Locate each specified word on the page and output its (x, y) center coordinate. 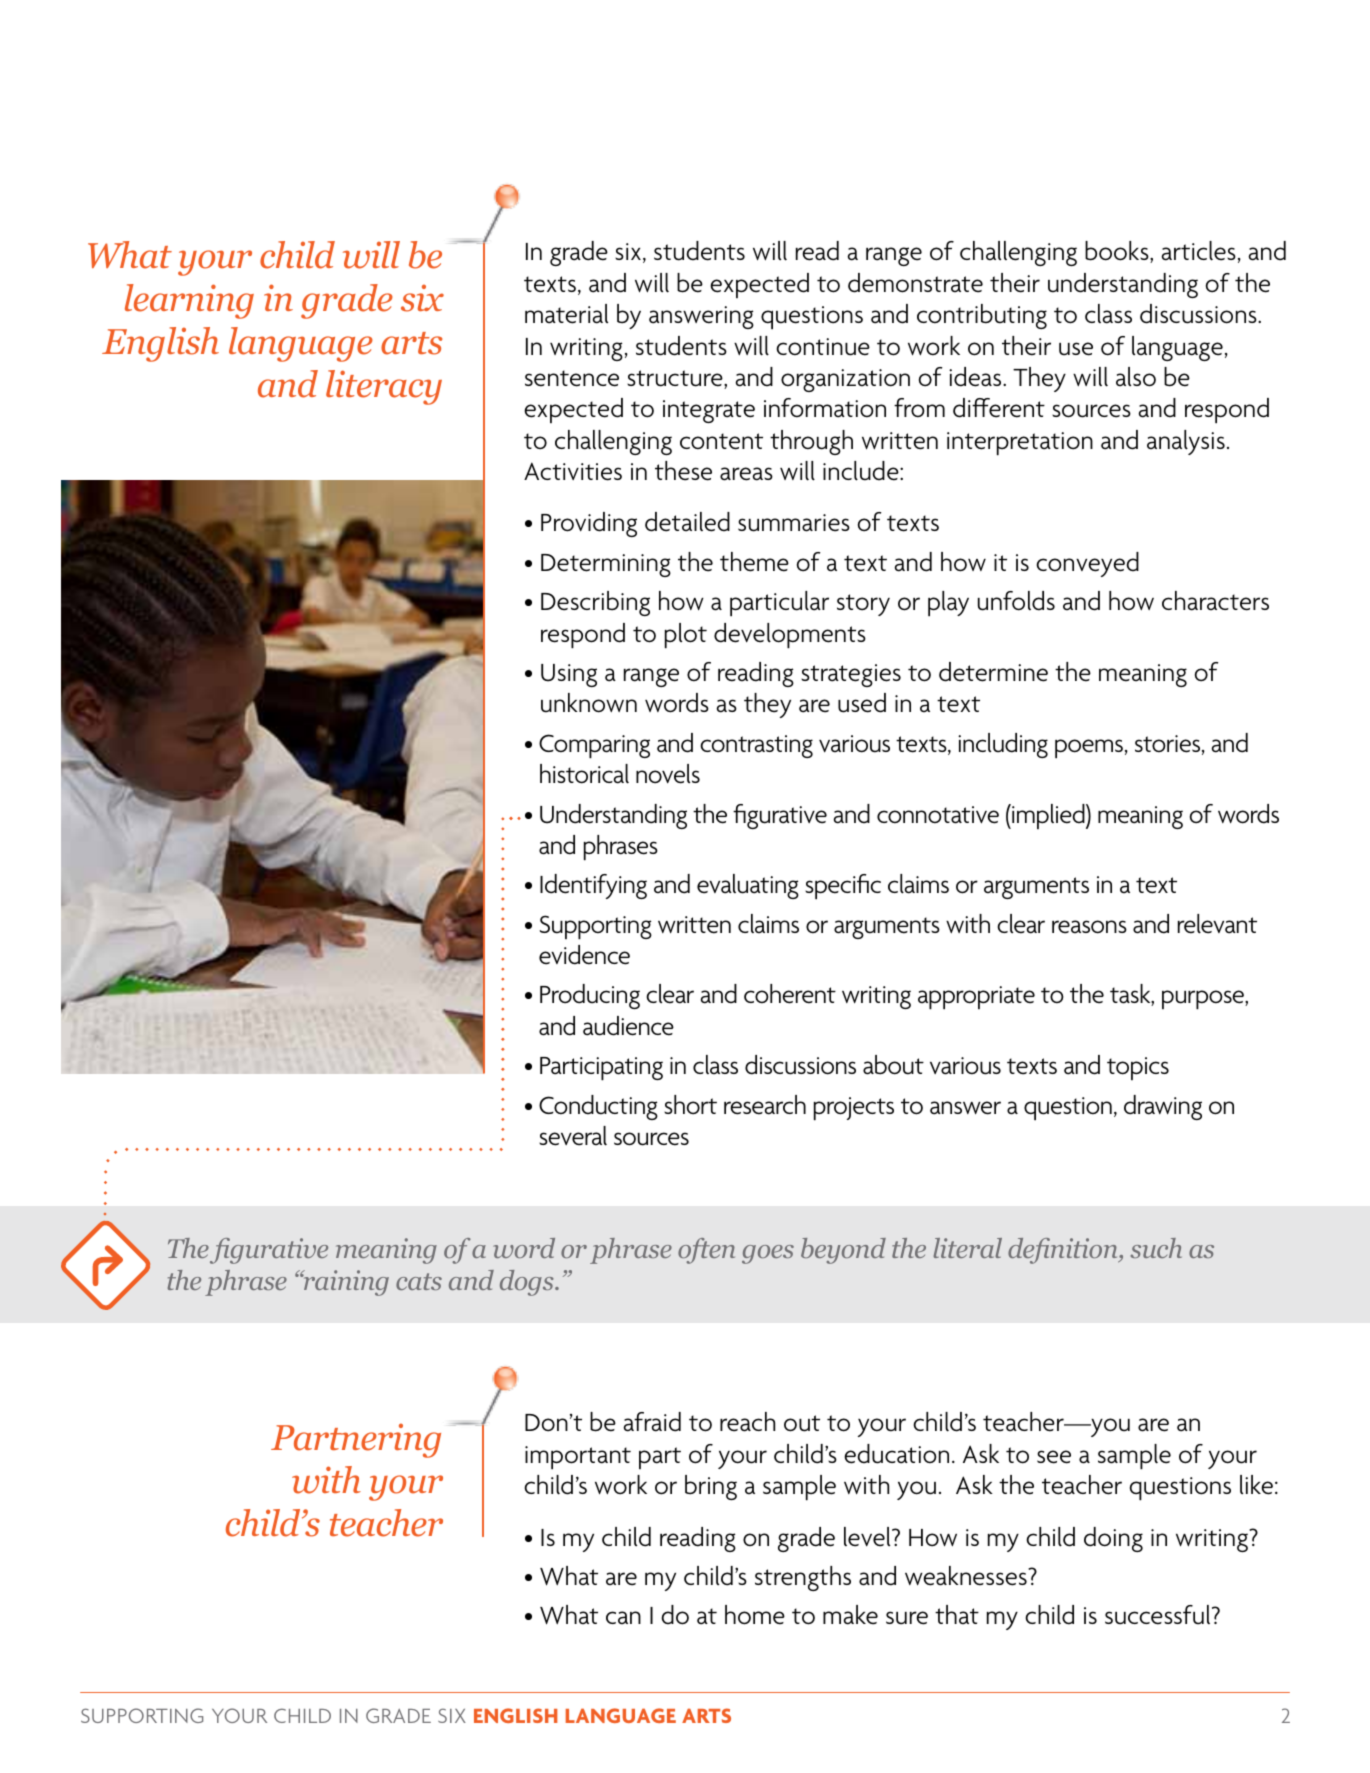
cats (419, 1281)
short (690, 1105)
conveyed (1087, 564)
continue (823, 347)
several (573, 1136)
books (1118, 252)
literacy (384, 387)
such (1156, 1248)
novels (668, 774)
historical (584, 774)
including (1003, 745)
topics (1138, 1068)
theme (754, 562)
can (623, 1618)
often (706, 1251)
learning (189, 301)
